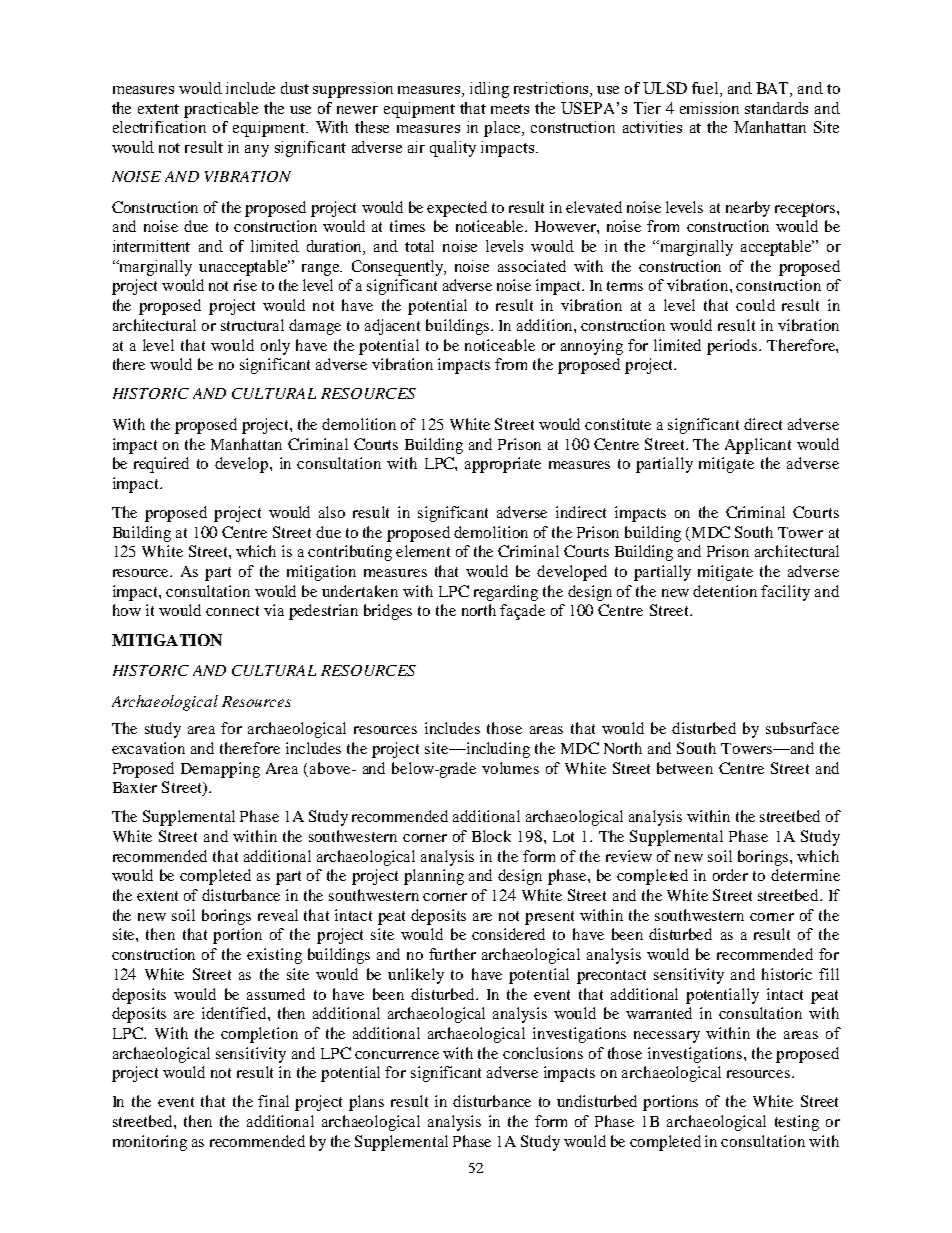  Describe the element at coordinates (506, 593) in the image. I see `regarding` at that location.
